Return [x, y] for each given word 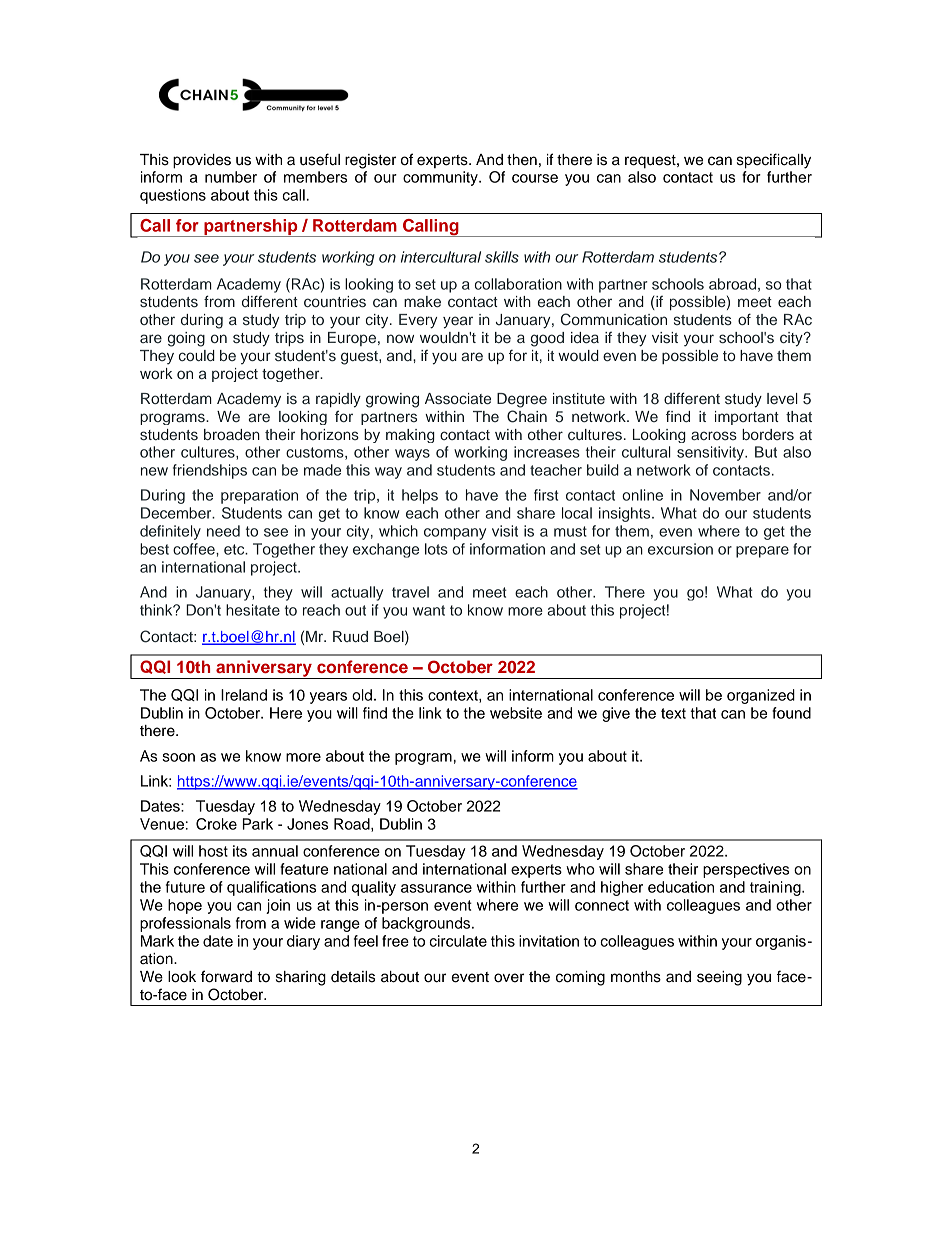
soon [178, 757]
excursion [680, 549]
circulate [458, 941]
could [197, 355]
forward [226, 976]
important [747, 418]
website [516, 713]
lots [436, 549]
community [441, 178]
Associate [458, 399]
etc [235, 549]
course [535, 178]
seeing [719, 978]
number [231, 177]
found [791, 713]
